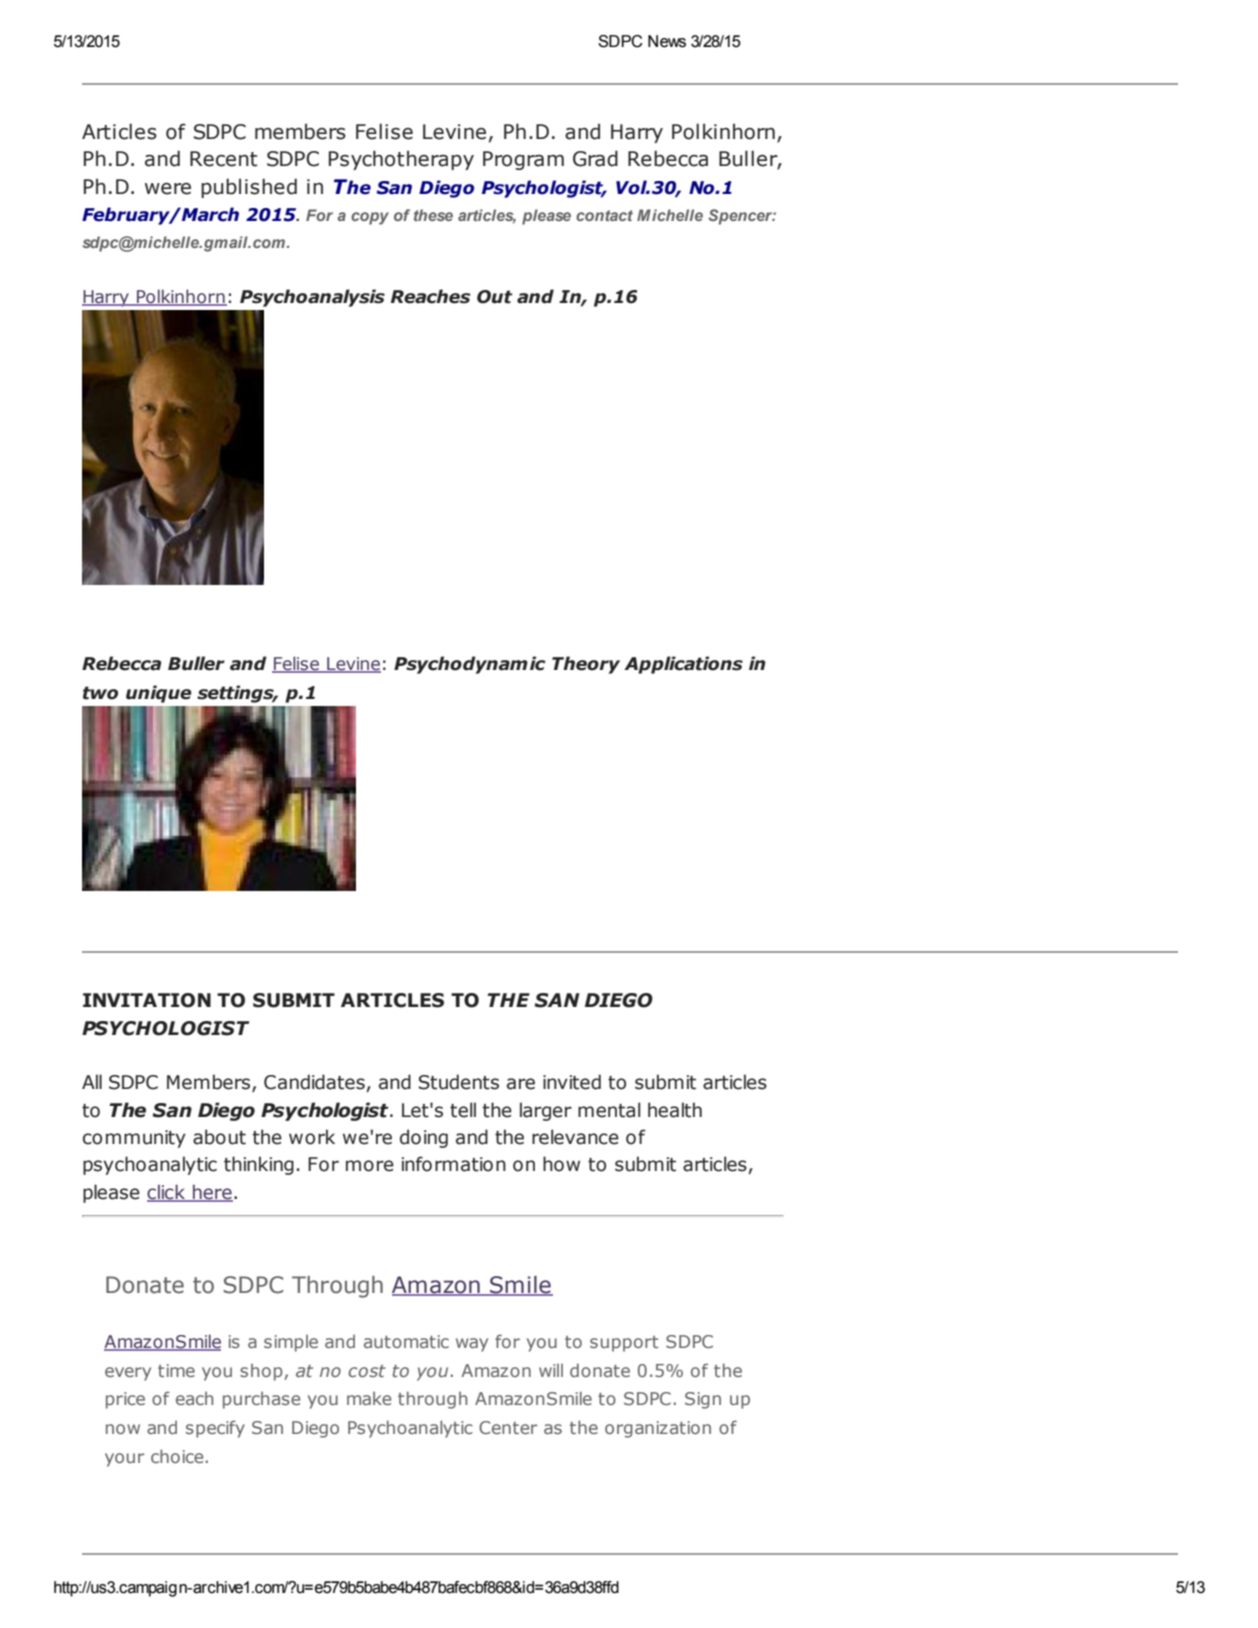 Image resolution: width=1258 pixels, height=1628 pixels. What do you see at coordinates (159, 694) in the screenshot?
I see `unique` at bounding box center [159, 694].
